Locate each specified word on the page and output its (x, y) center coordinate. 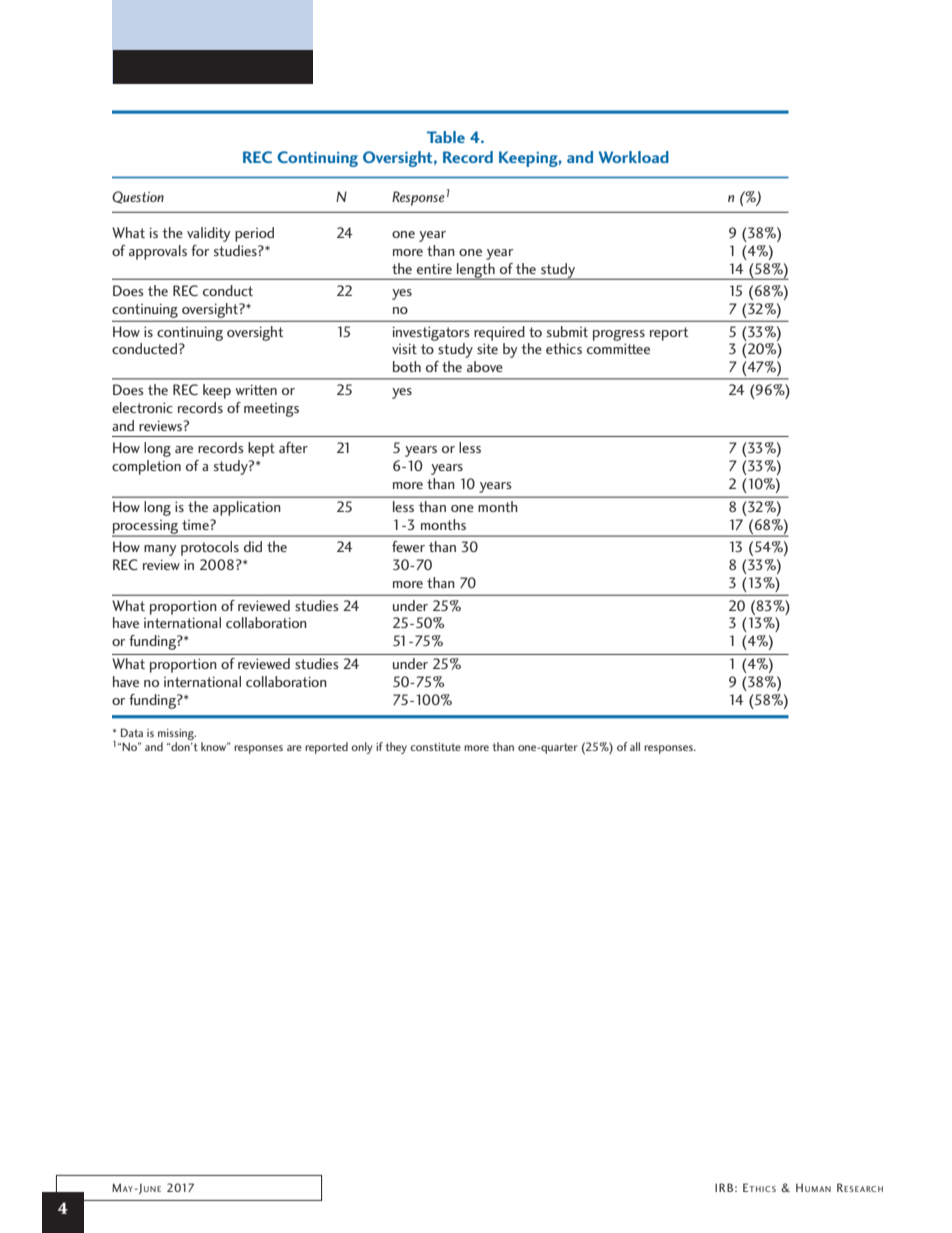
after (293, 447)
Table (446, 137)
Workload (634, 157)
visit (404, 348)
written (256, 389)
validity (209, 234)
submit (567, 331)
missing (177, 734)
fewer (408, 546)
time (196, 525)
